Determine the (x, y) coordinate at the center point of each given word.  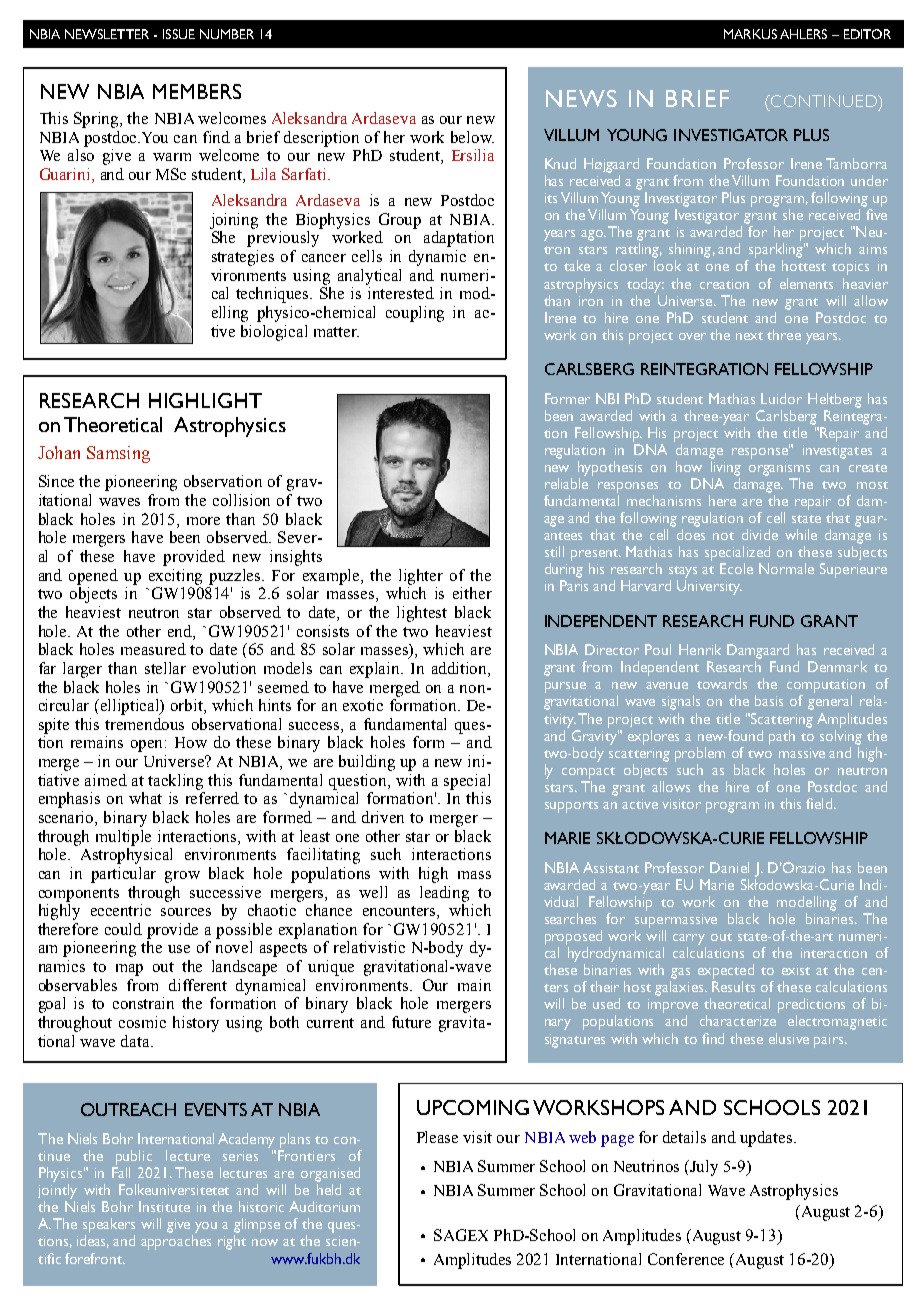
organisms (779, 469)
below (472, 137)
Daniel (729, 867)
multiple (123, 838)
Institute (164, 1206)
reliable (566, 483)
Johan (59, 452)
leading (444, 894)
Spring (98, 120)
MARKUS (750, 34)
